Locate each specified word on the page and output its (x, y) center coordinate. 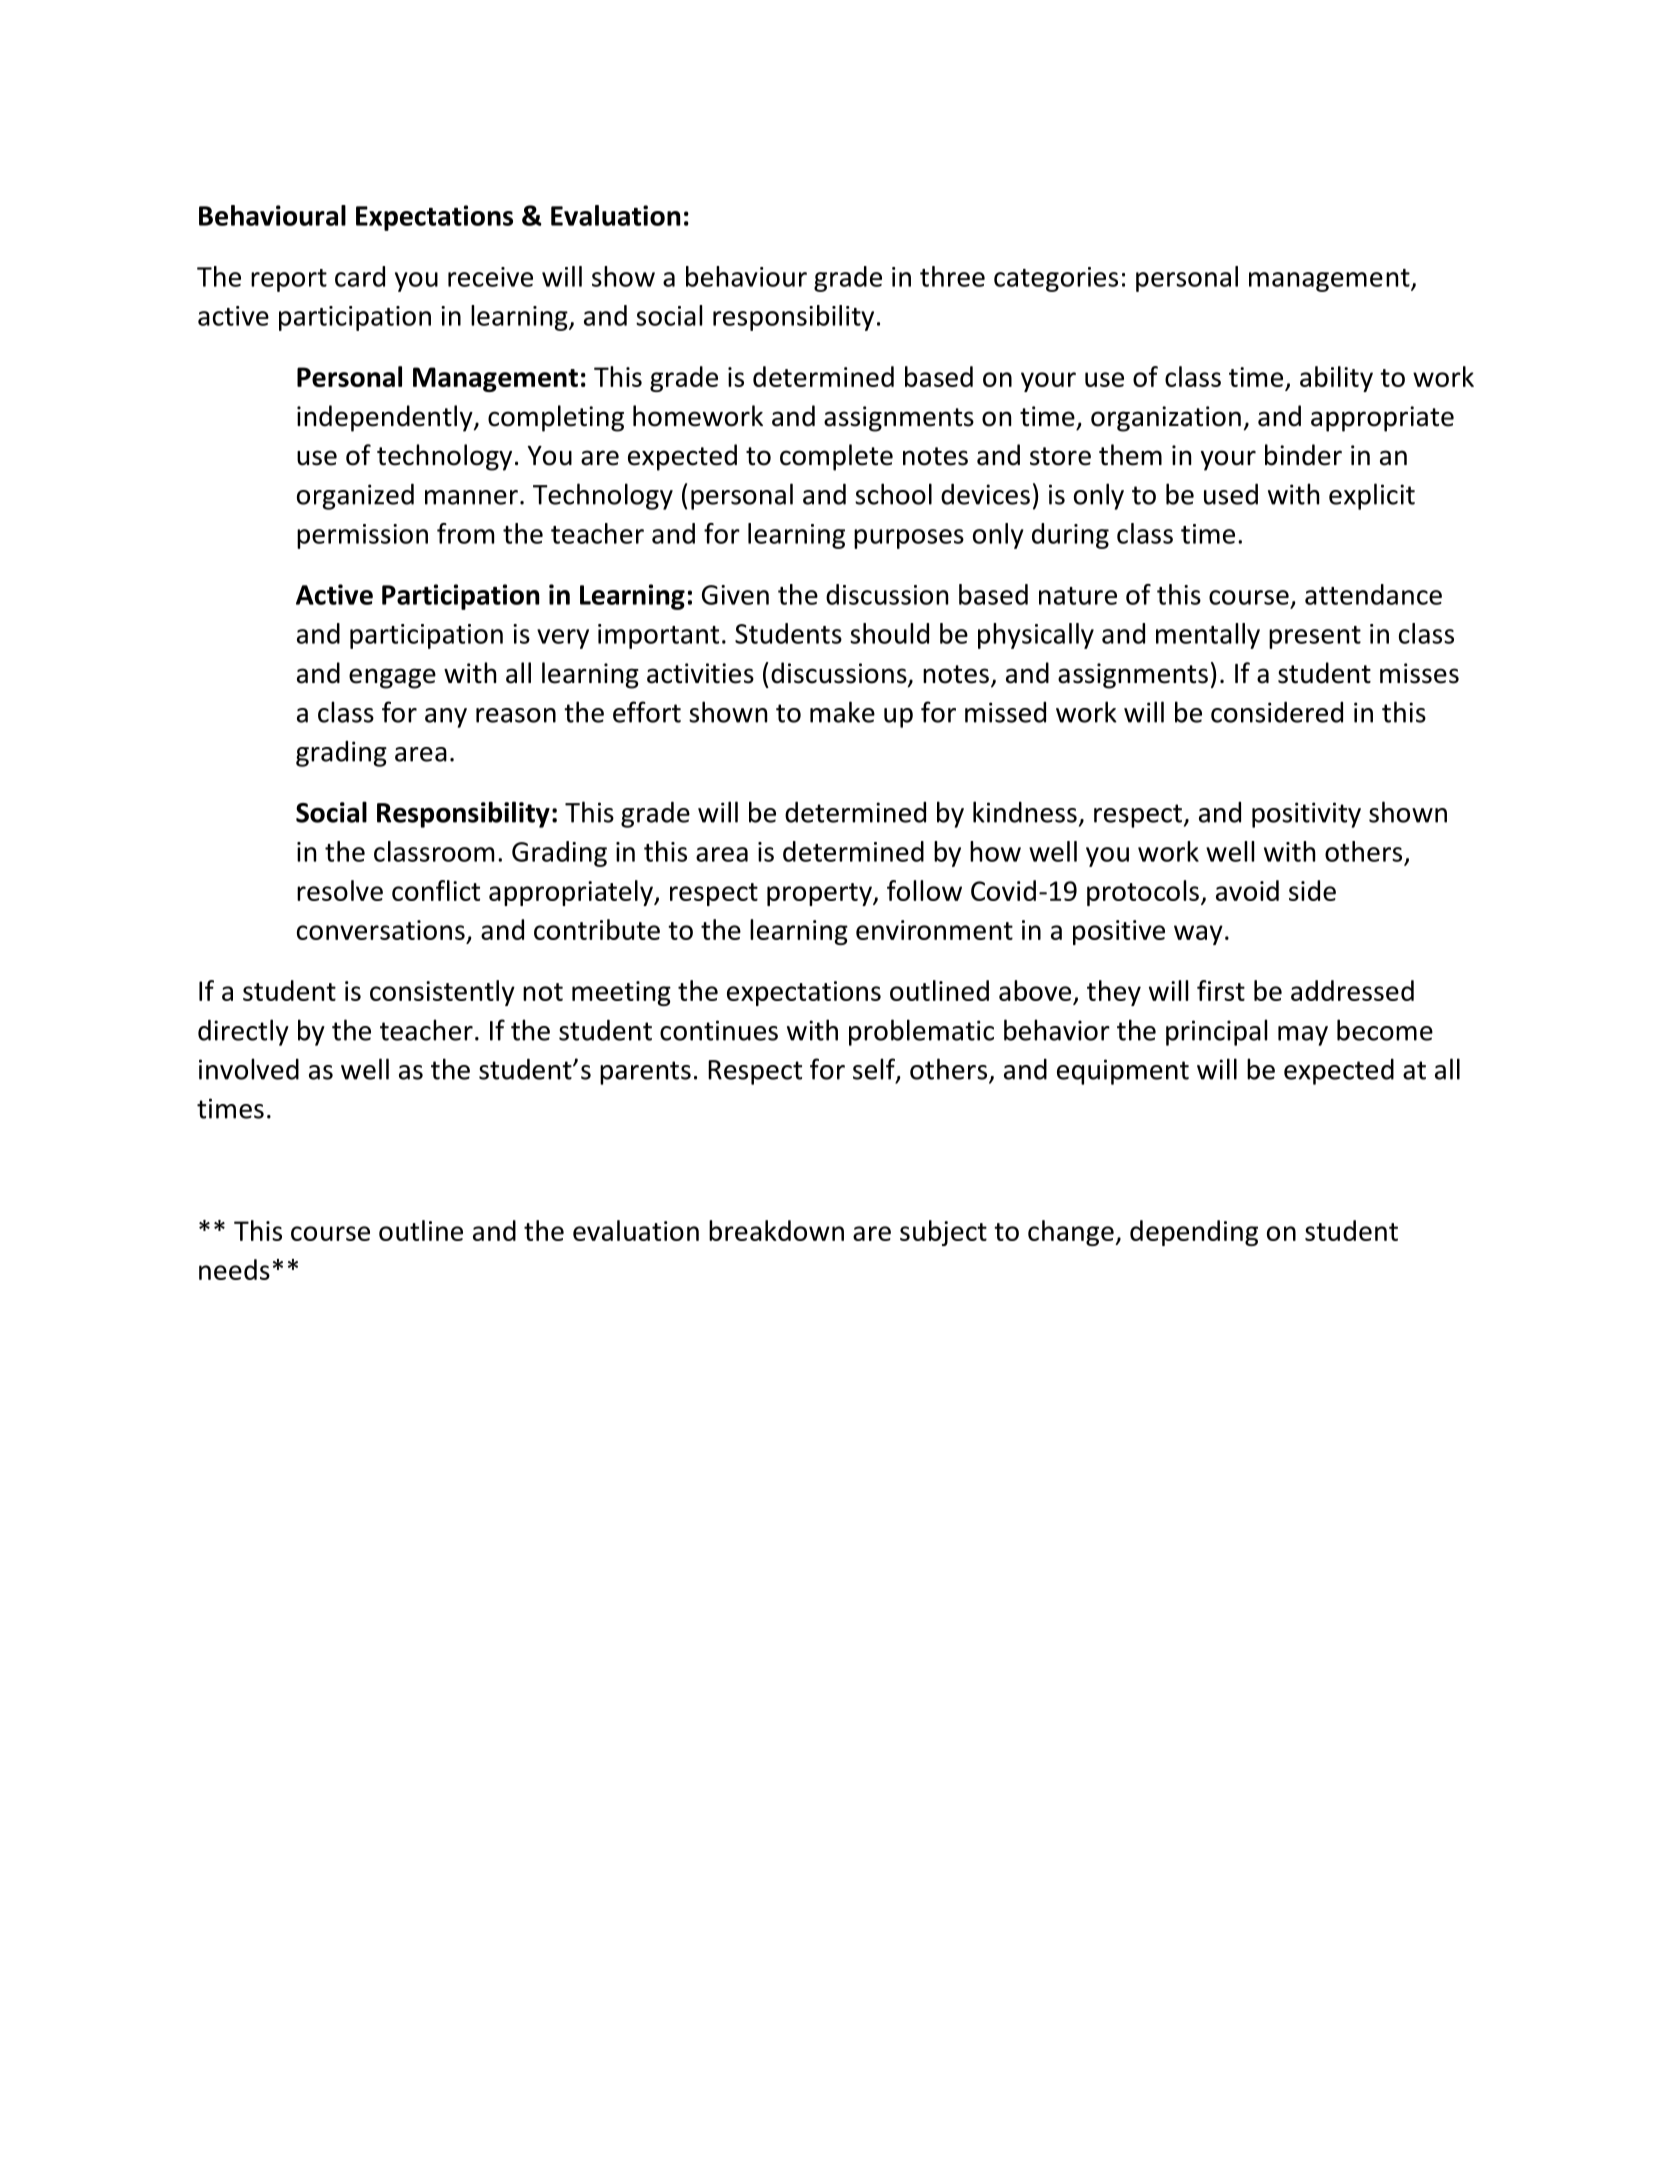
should (889, 633)
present (1315, 637)
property (820, 894)
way (1198, 935)
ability (1336, 379)
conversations (381, 930)
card (360, 276)
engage (392, 678)
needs (234, 1269)
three (952, 276)
